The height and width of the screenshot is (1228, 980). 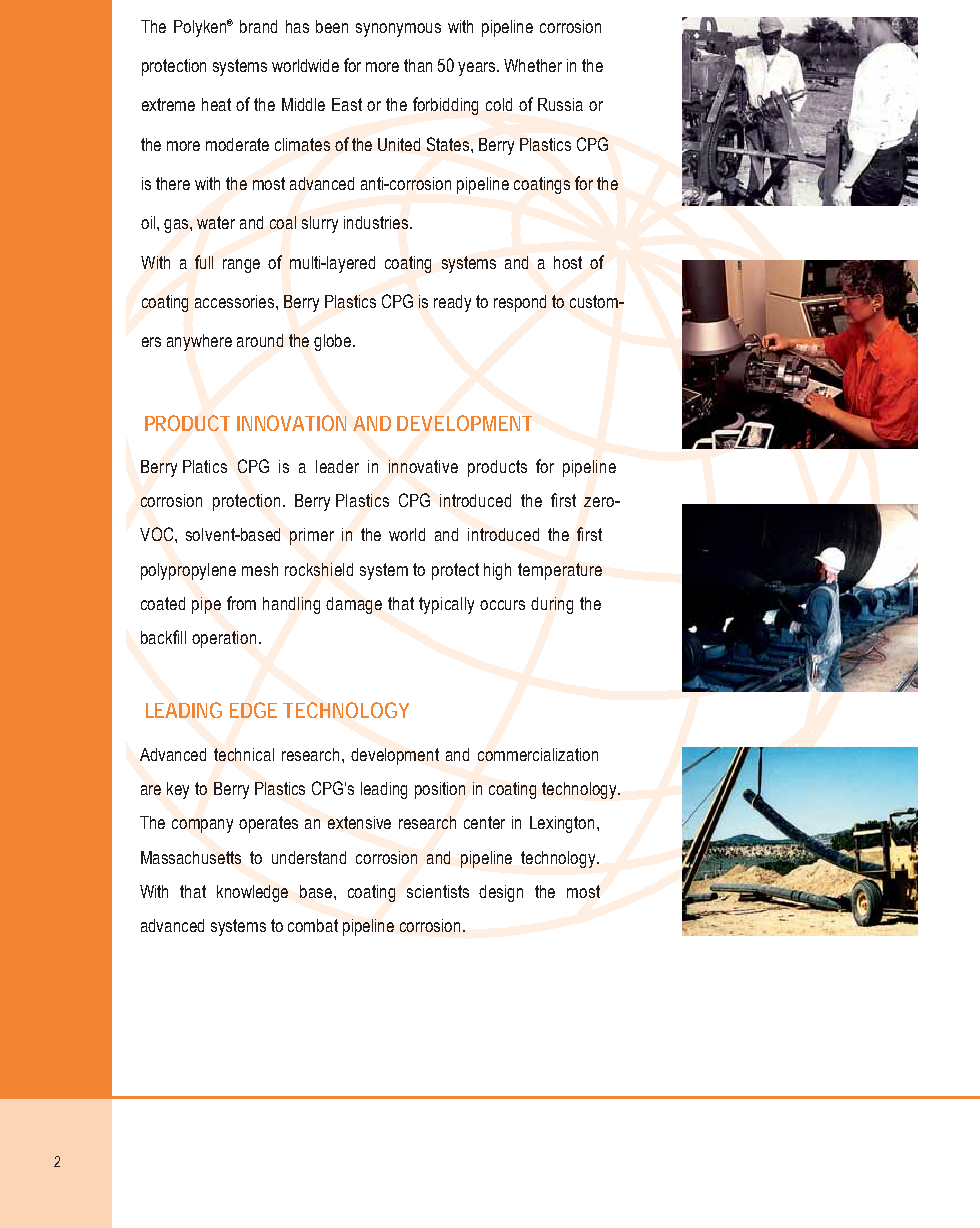 I want to click on high, so click(x=497, y=571).
